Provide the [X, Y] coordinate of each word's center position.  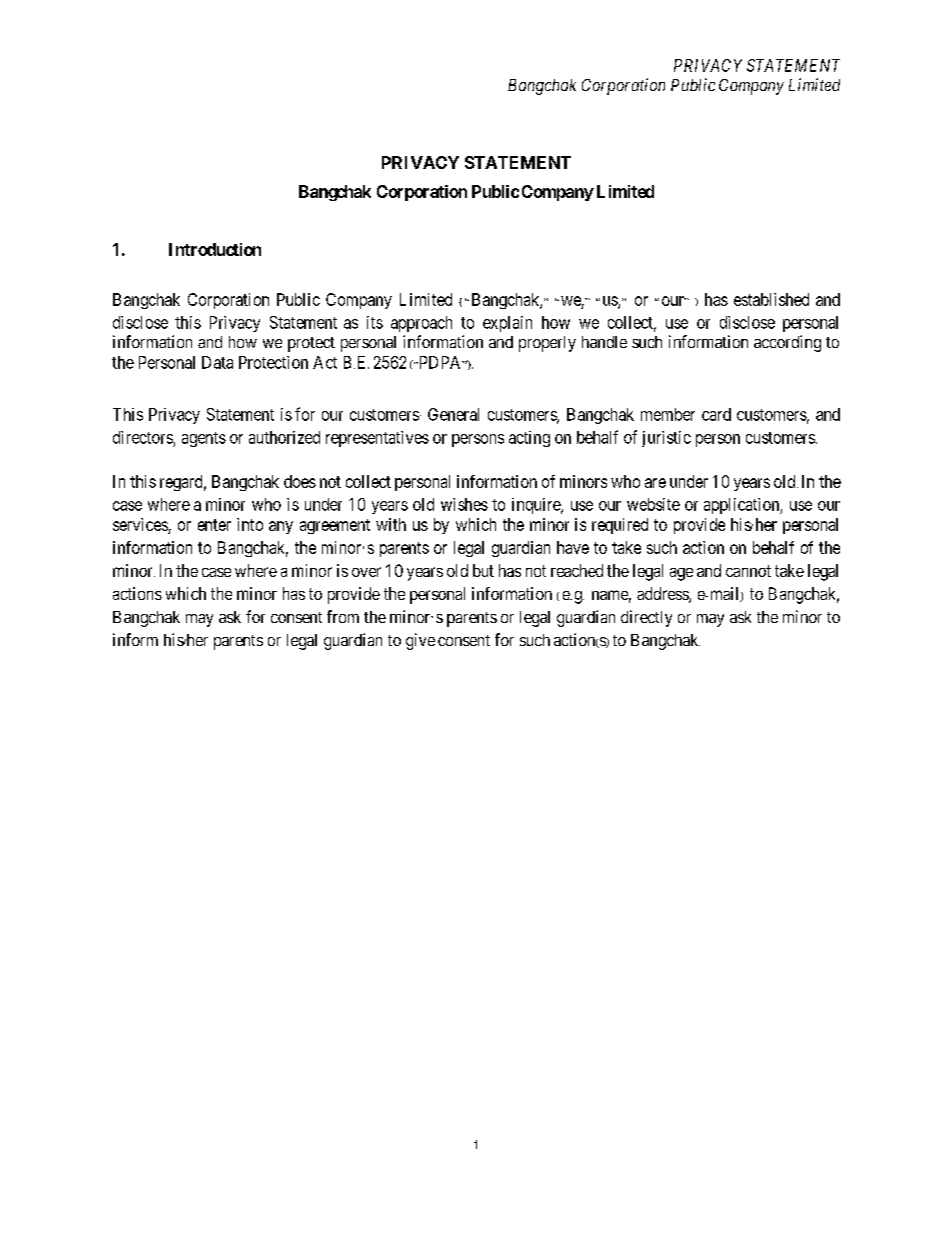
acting [529, 439]
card [716, 414]
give [420, 641]
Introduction [215, 249]
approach [421, 324]
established [771, 299]
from [343, 616]
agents [204, 439]
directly [646, 618]
